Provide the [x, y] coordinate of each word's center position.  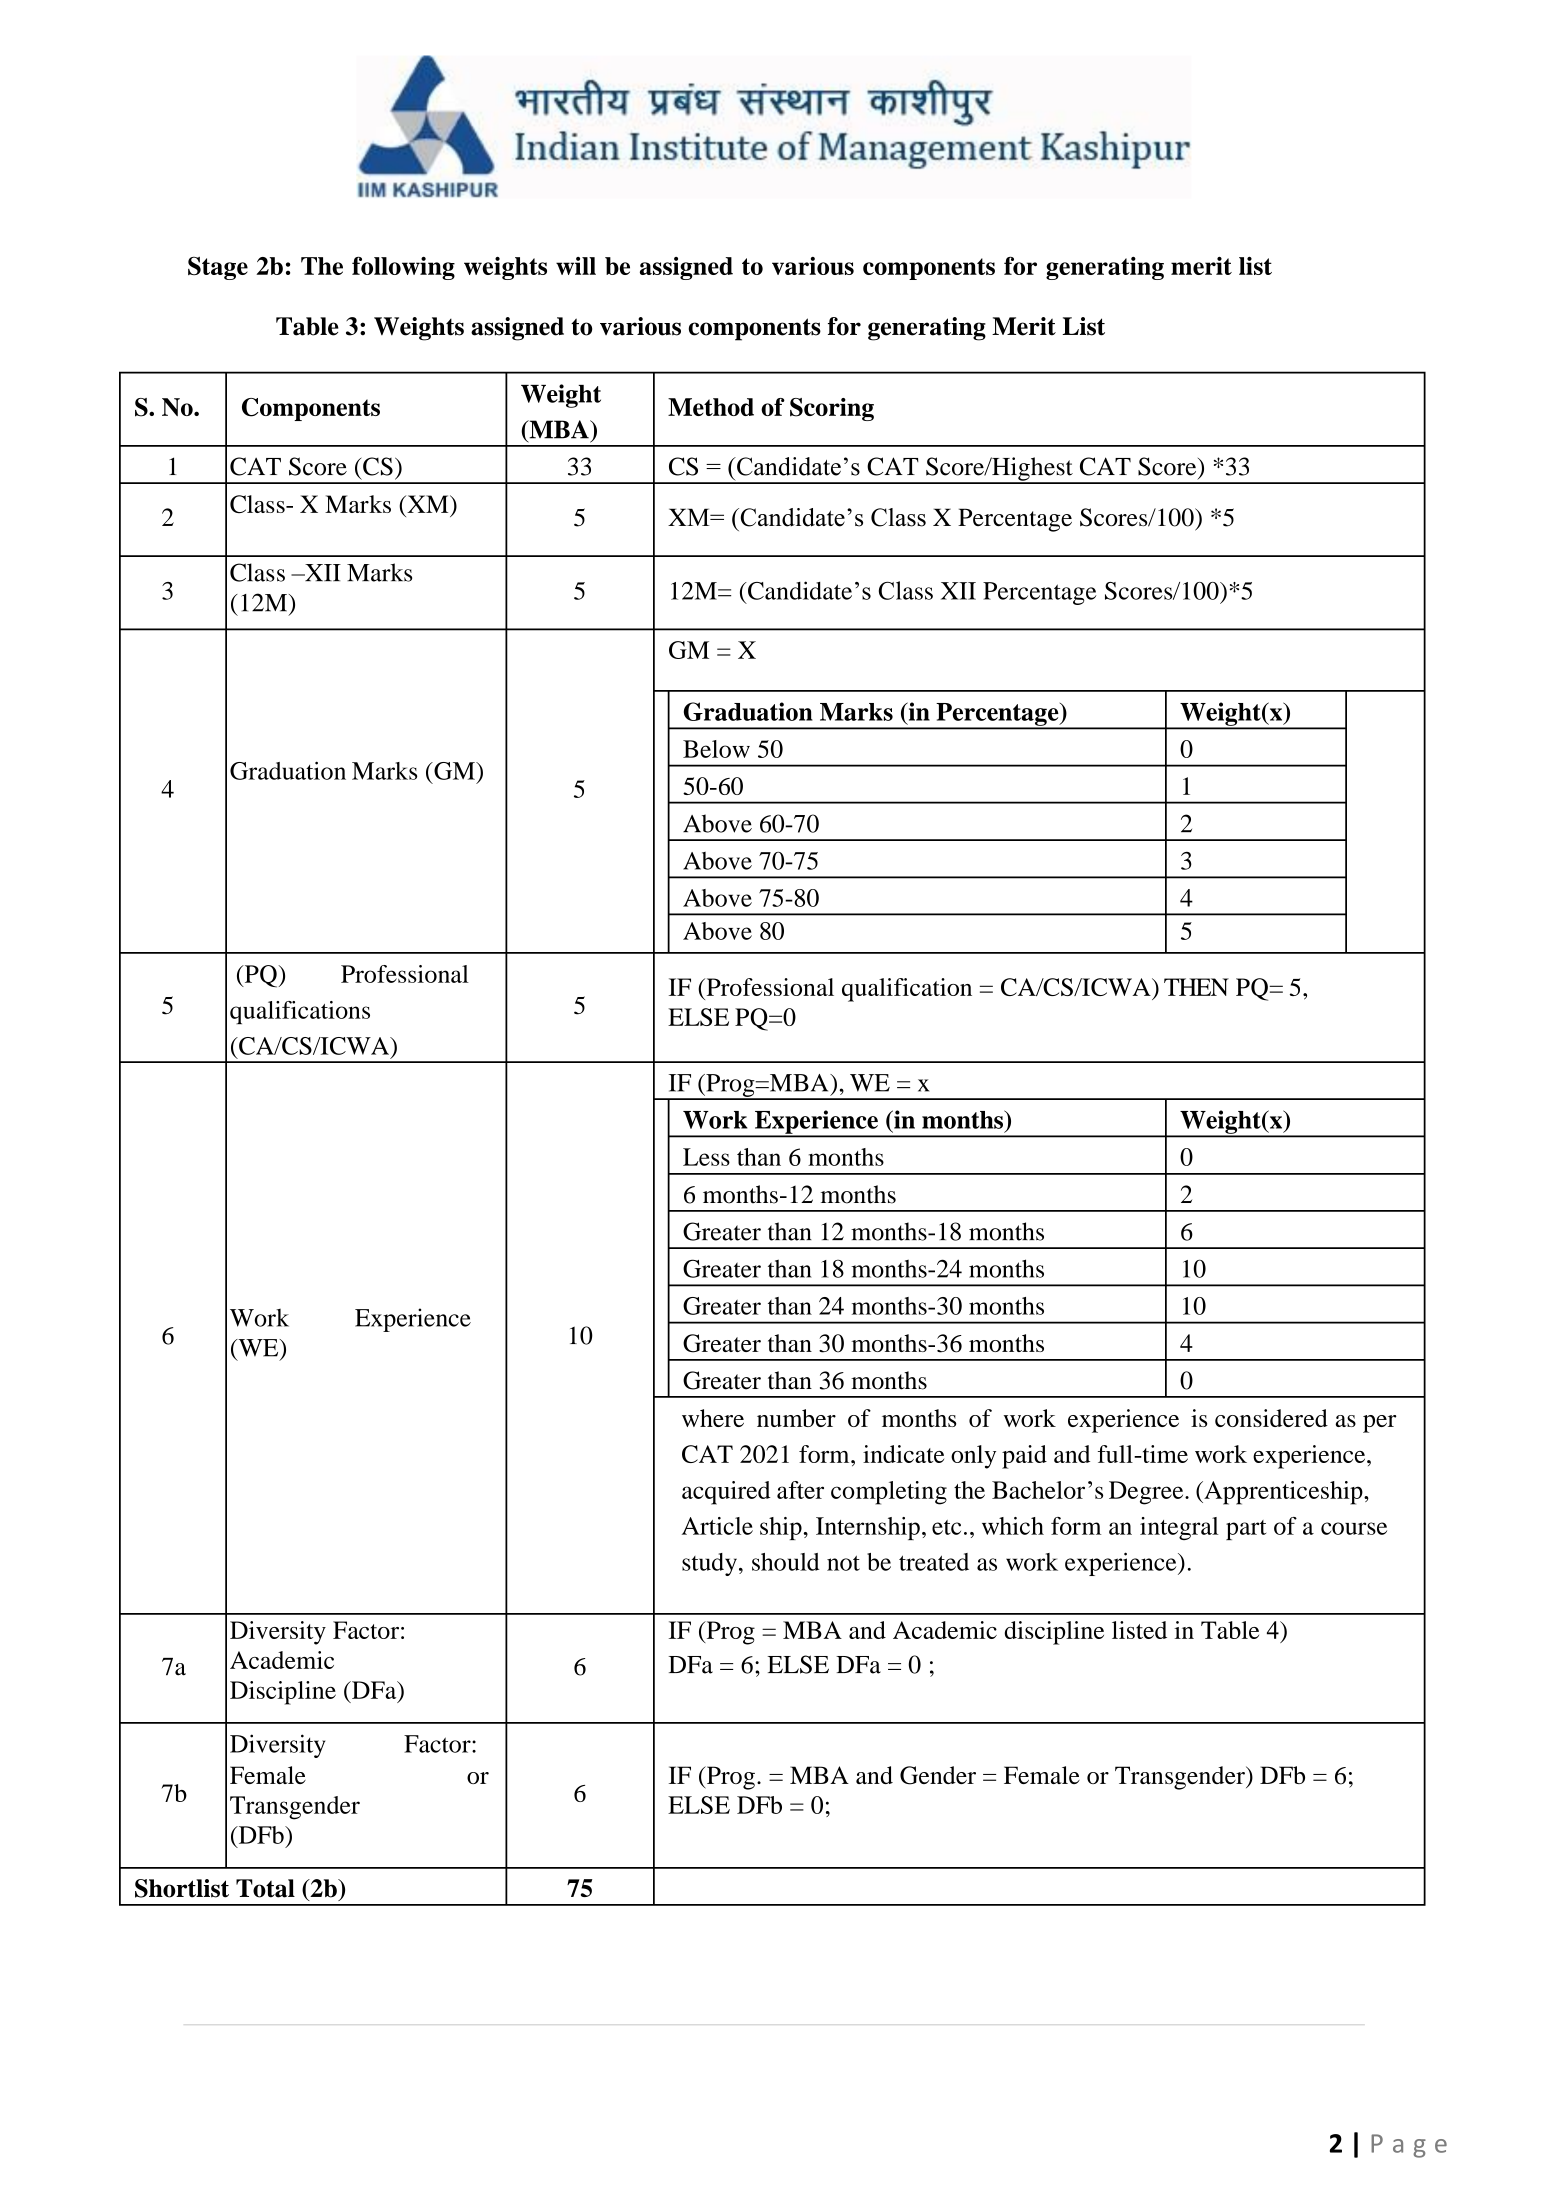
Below [716, 749]
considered [1271, 1418]
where [713, 1418]
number [796, 1418]
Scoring [832, 409]
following [403, 268]
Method [711, 407]
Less [706, 1157]
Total [265, 1888]
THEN [1196, 987]
